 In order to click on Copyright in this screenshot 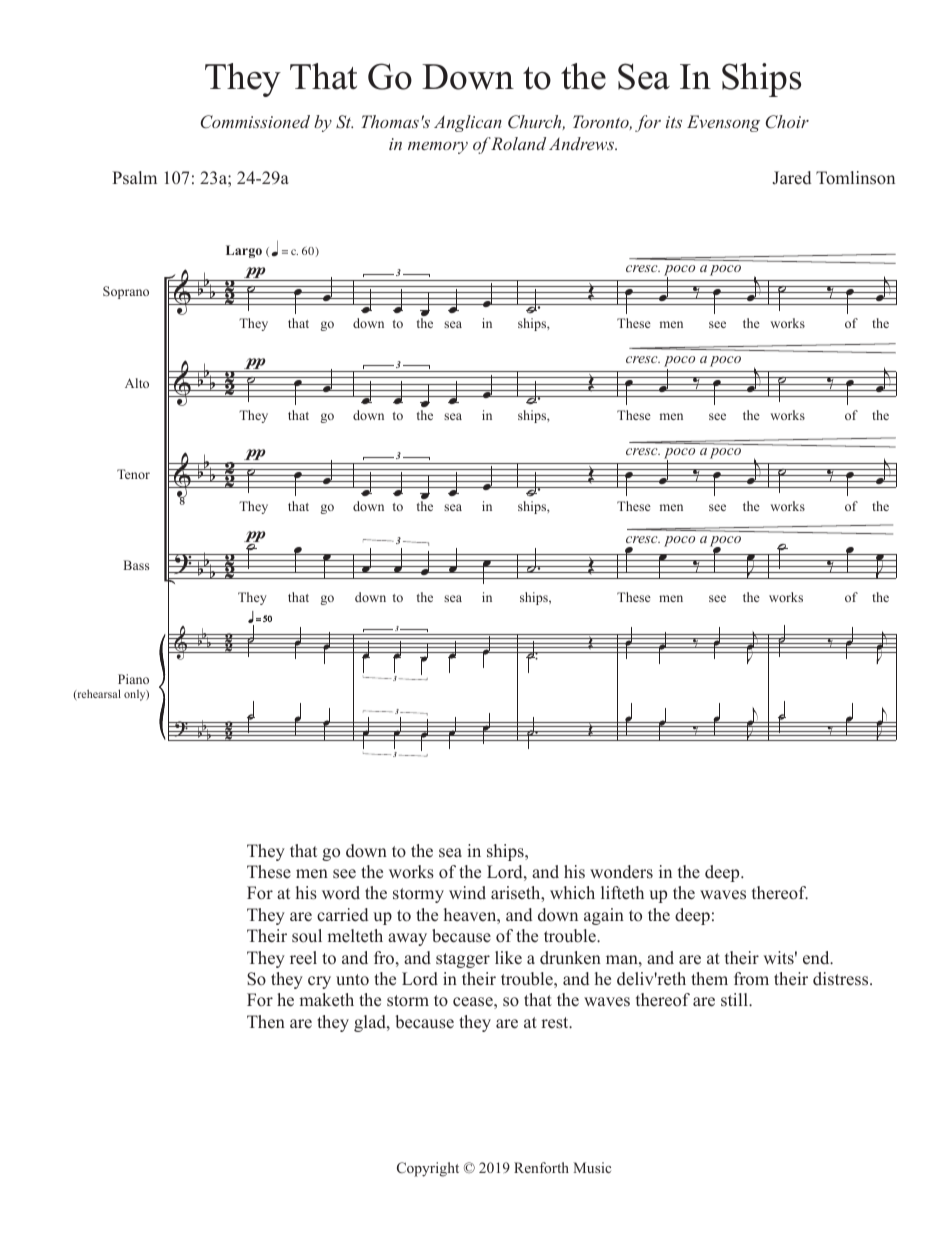, I will do `click(428, 1169)`.
